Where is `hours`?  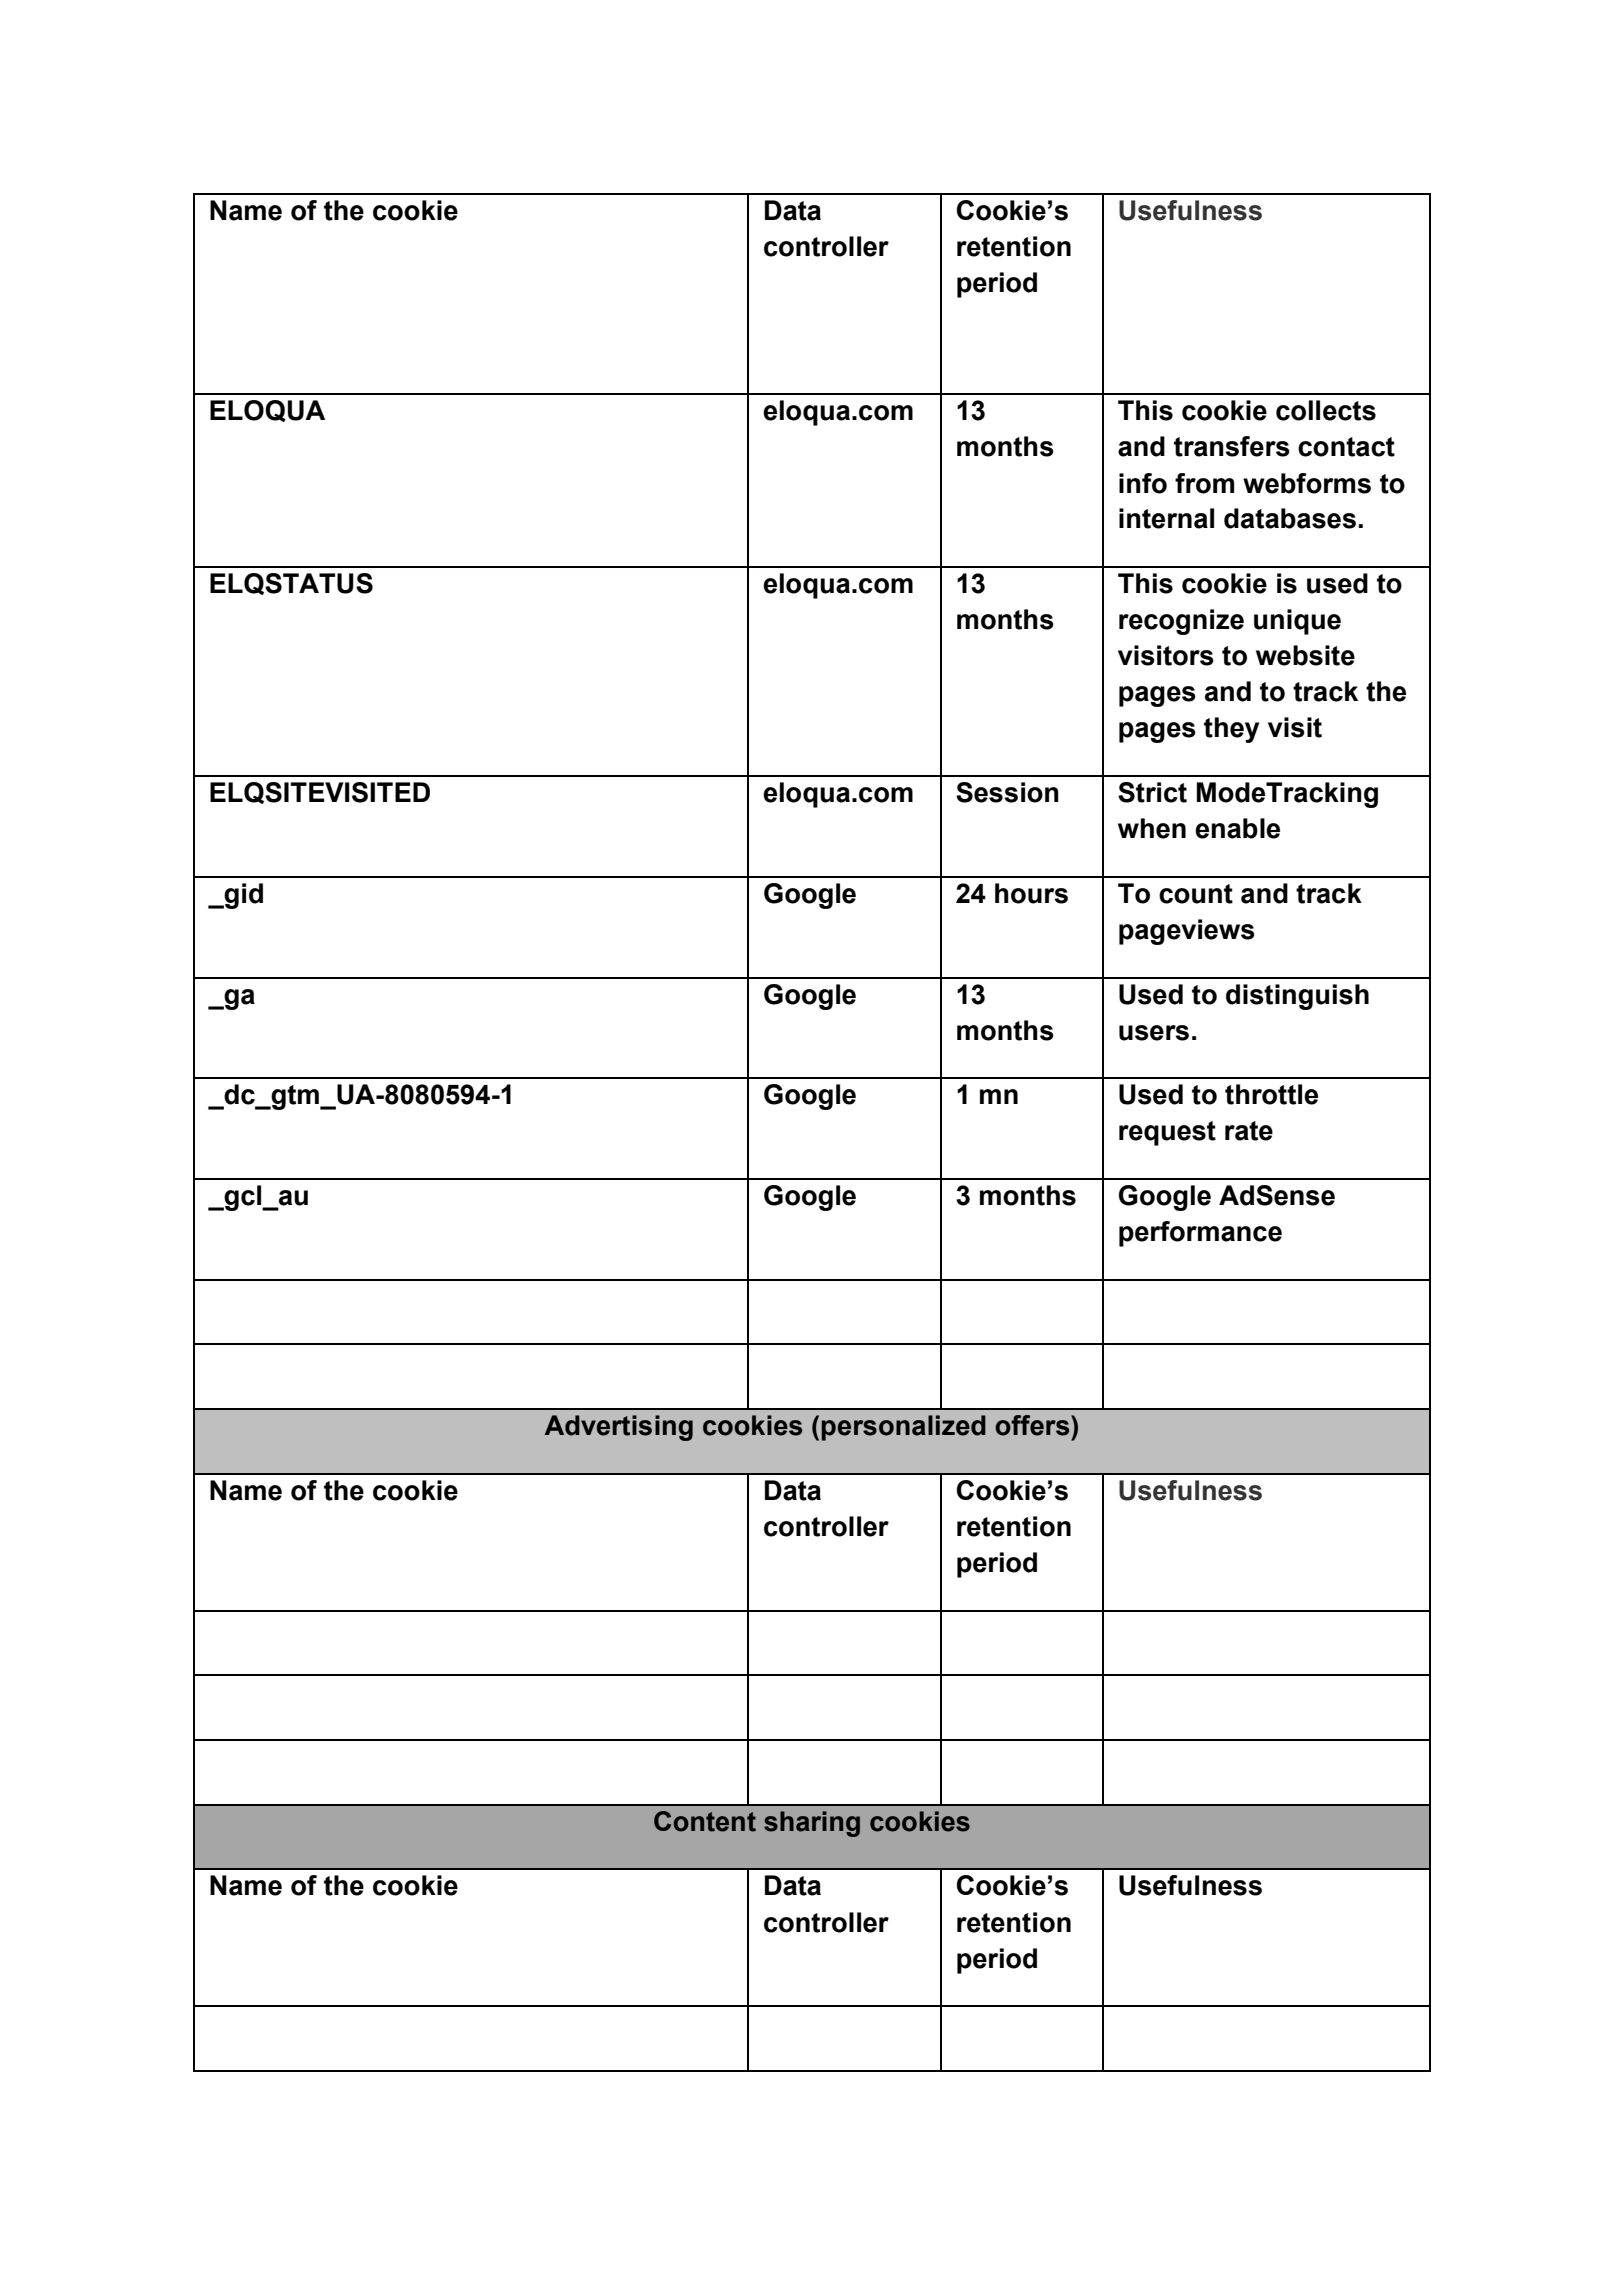 hours is located at coordinates (1031, 893).
